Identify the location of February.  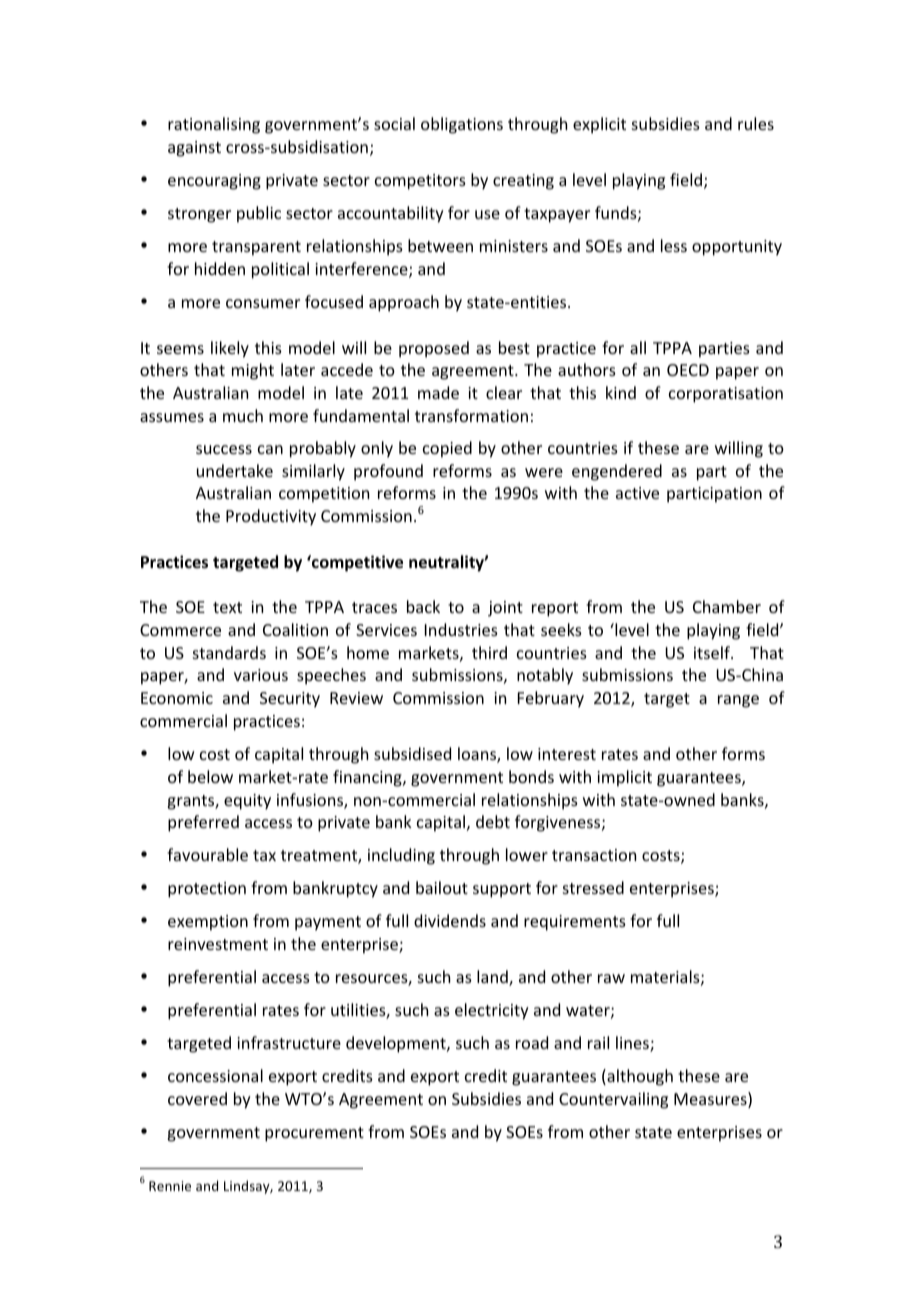
(551, 699).
